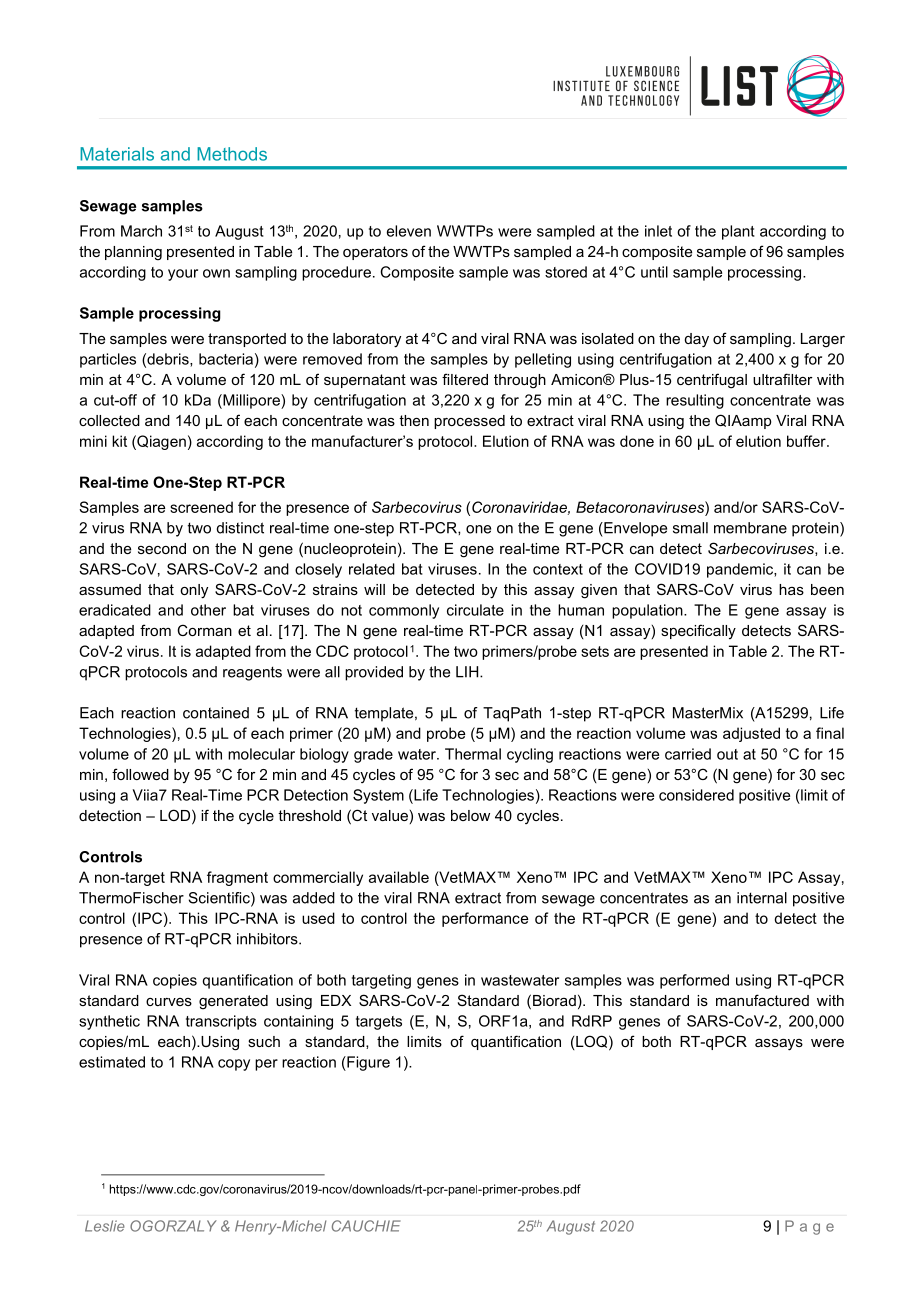 The image size is (924, 1308). I want to click on contained, so click(216, 713).
